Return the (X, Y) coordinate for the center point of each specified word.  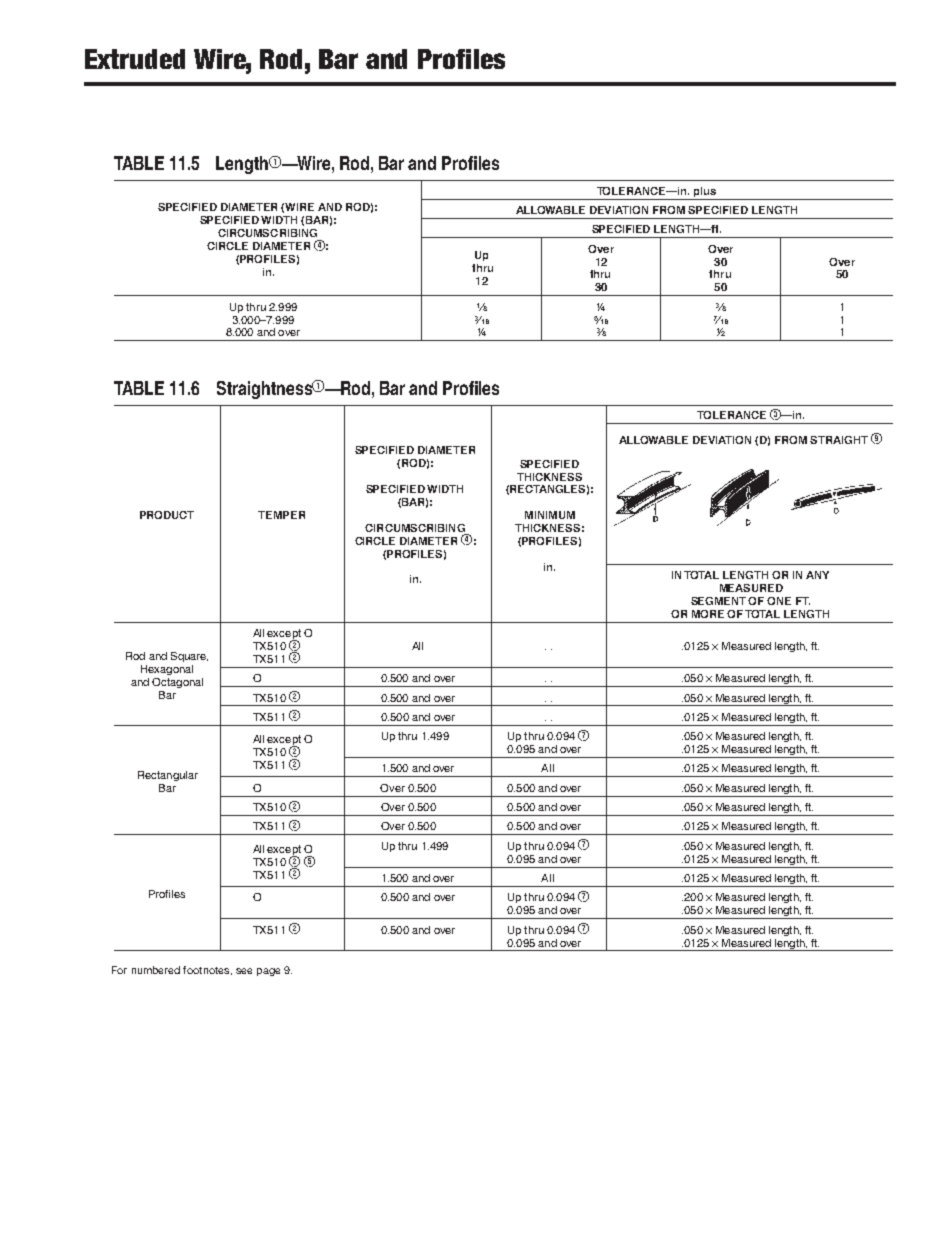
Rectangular (168, 776)
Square (189, 657)
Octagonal (177, 683)
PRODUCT (167, 515)
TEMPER (281, 515)
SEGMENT (720, 601)
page (268, 972)
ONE (779, 601)
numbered (156, 970)
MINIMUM (550, 515)
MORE (708, 614)
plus (705, 192)
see (244, 971)
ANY (817, 575)
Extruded (135, 59)
